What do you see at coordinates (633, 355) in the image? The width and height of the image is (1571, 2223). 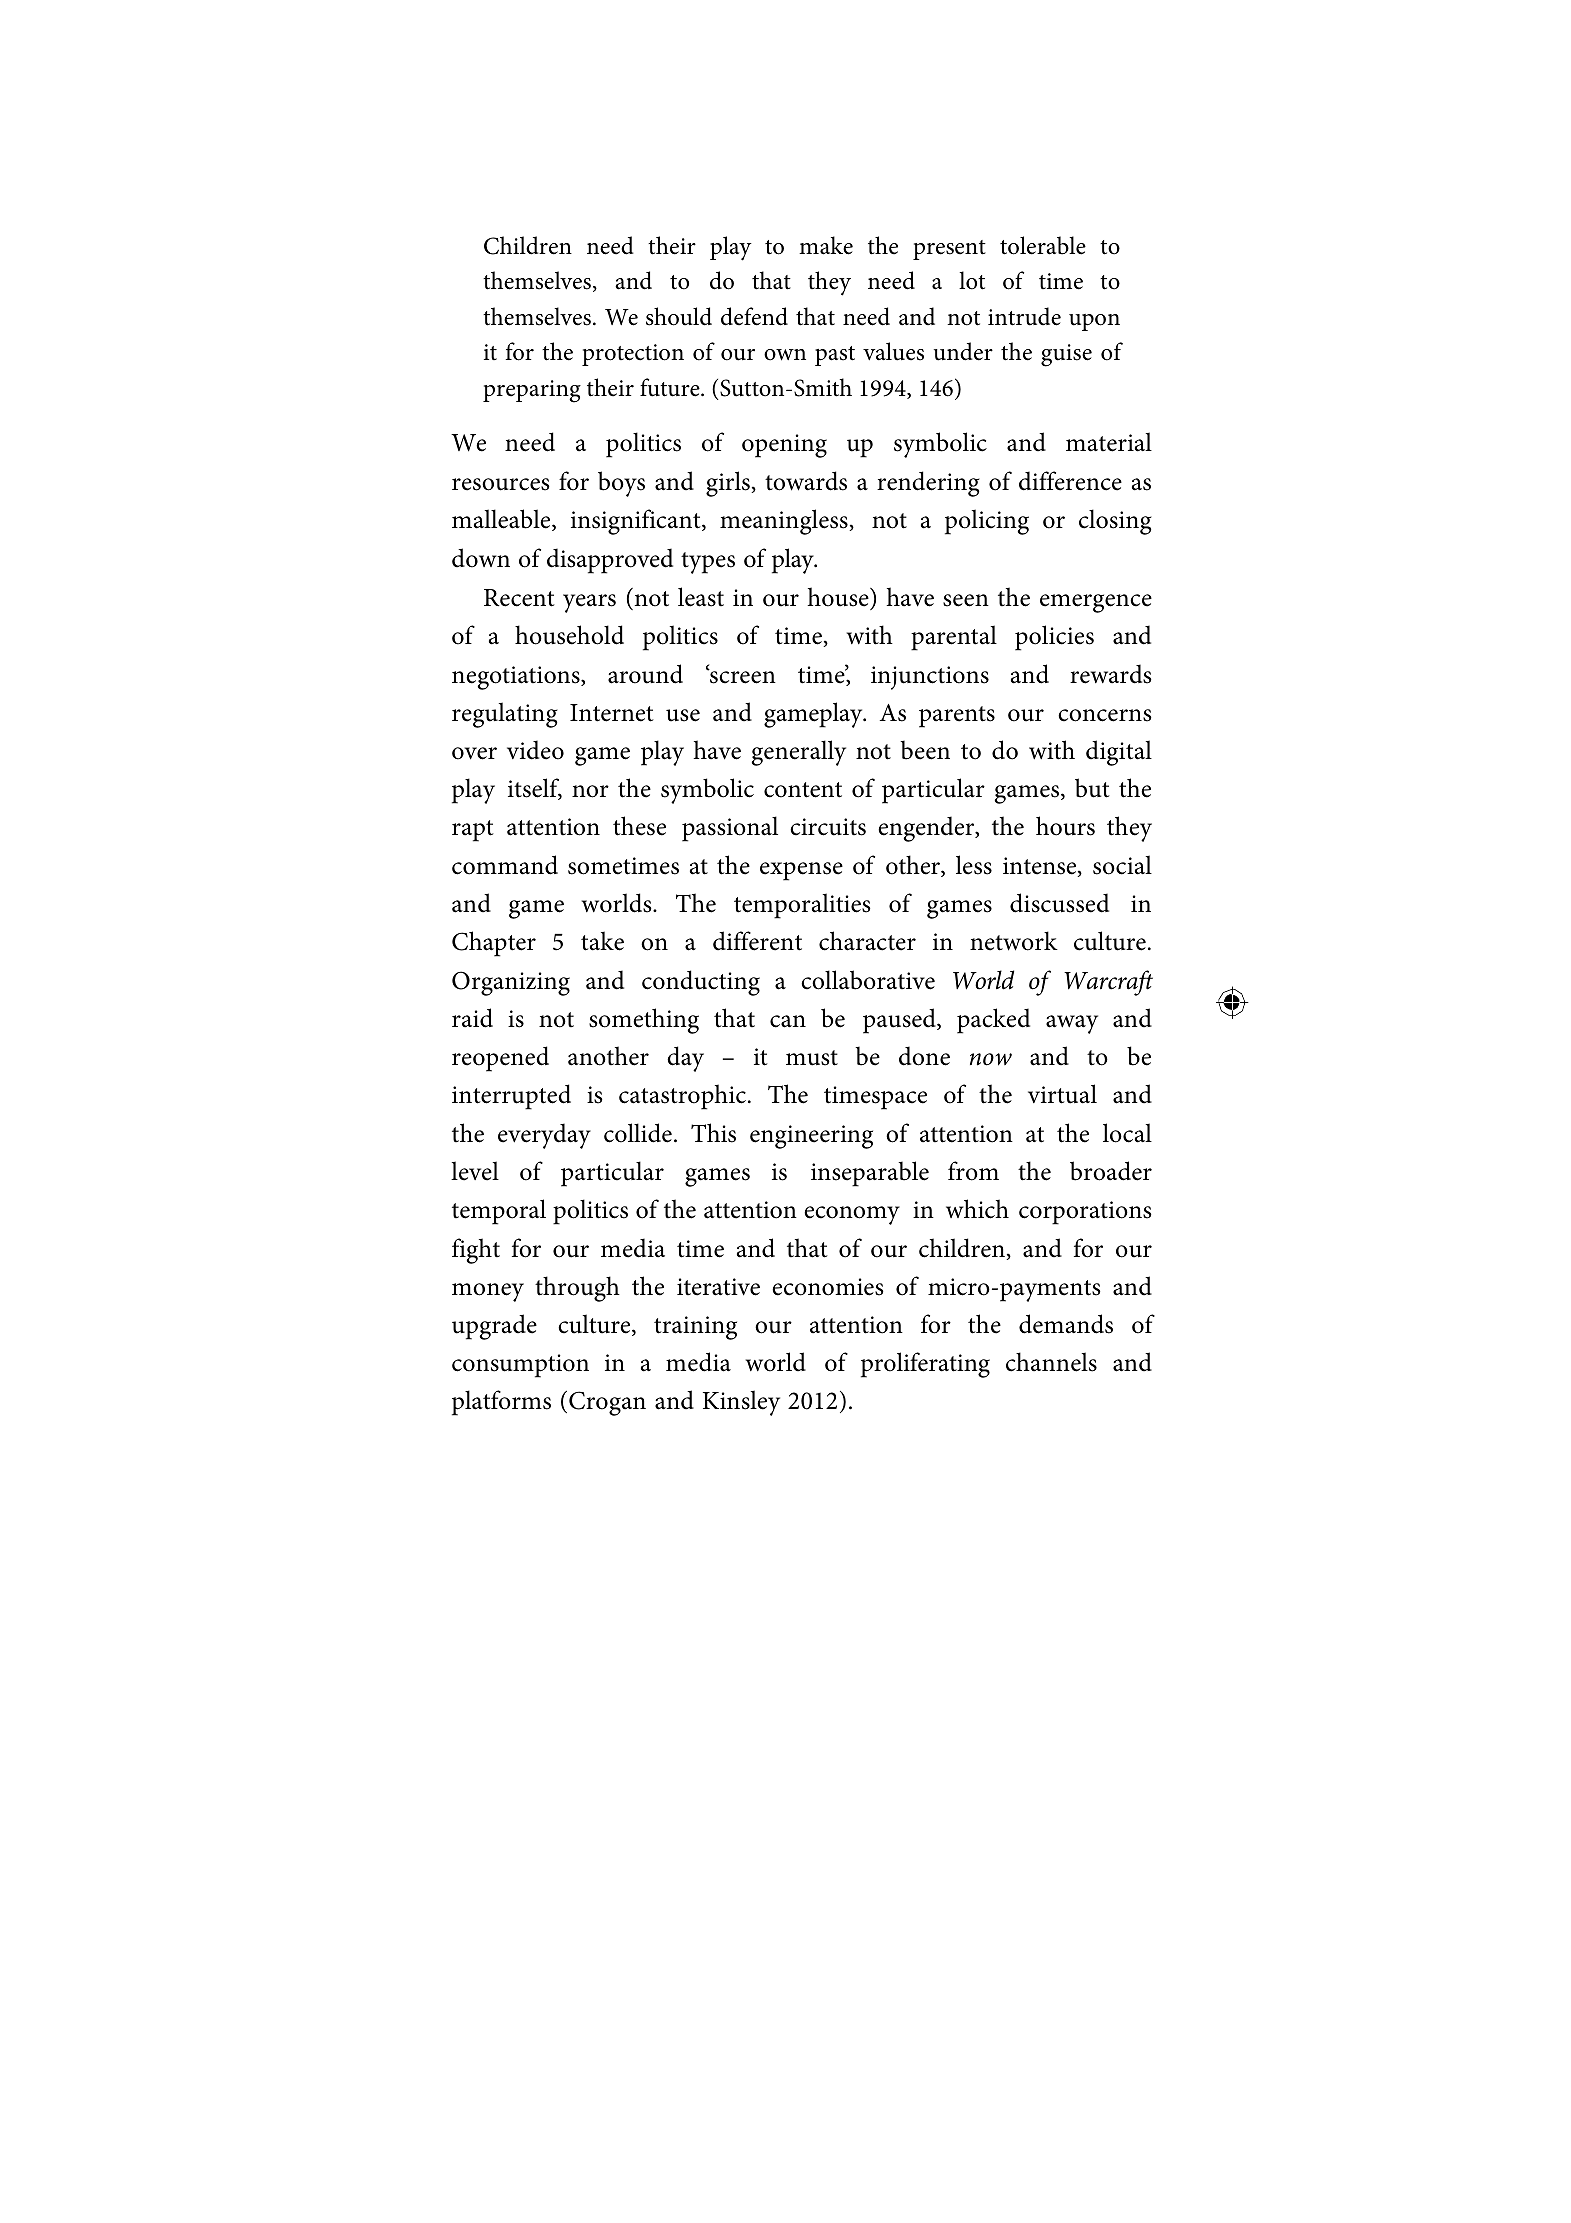 I see `protection` at bounding box center [633, 355].
